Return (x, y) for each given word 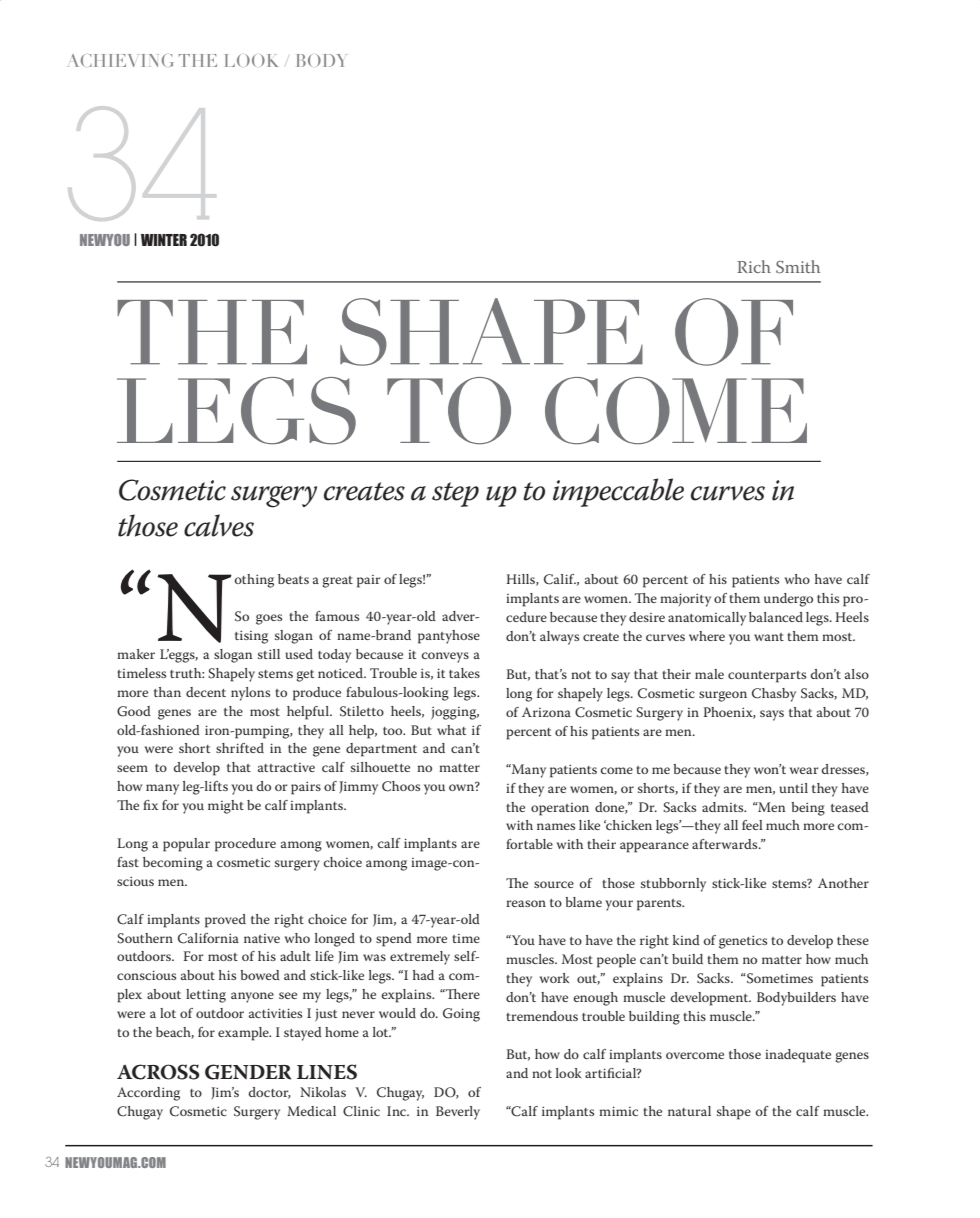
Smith (798, 267)
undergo (788, 600)
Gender (248, 1072)
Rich (754, 266)
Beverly (458, 1113)
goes (269, 619)
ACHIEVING (120, 60)
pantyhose (449, 637)
